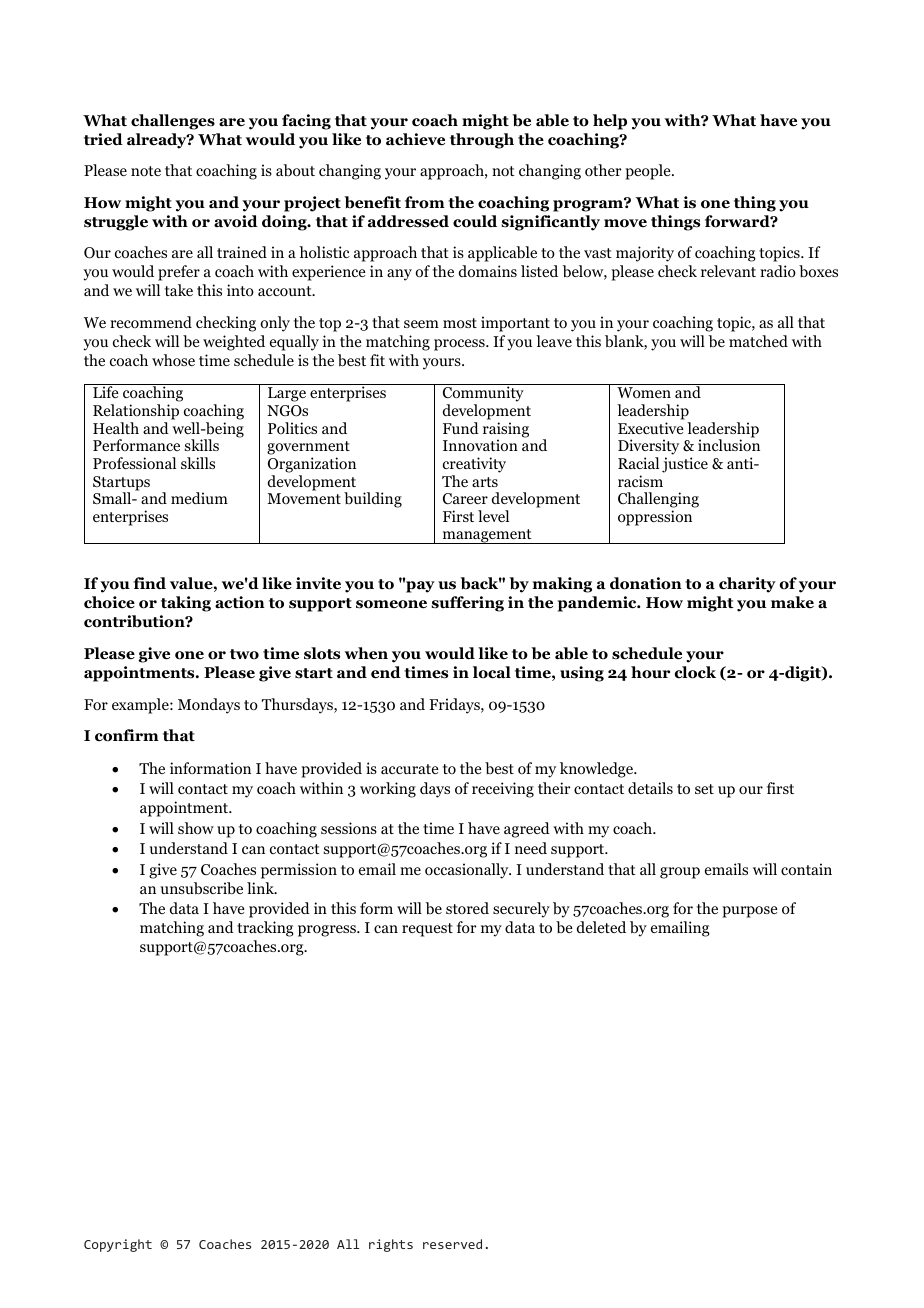 The height and width of the screenshot is (1308, 924). What do you see at coordinates (685, 465) in the screenshot?
I see `justice` at bounding box center [685, 465].
